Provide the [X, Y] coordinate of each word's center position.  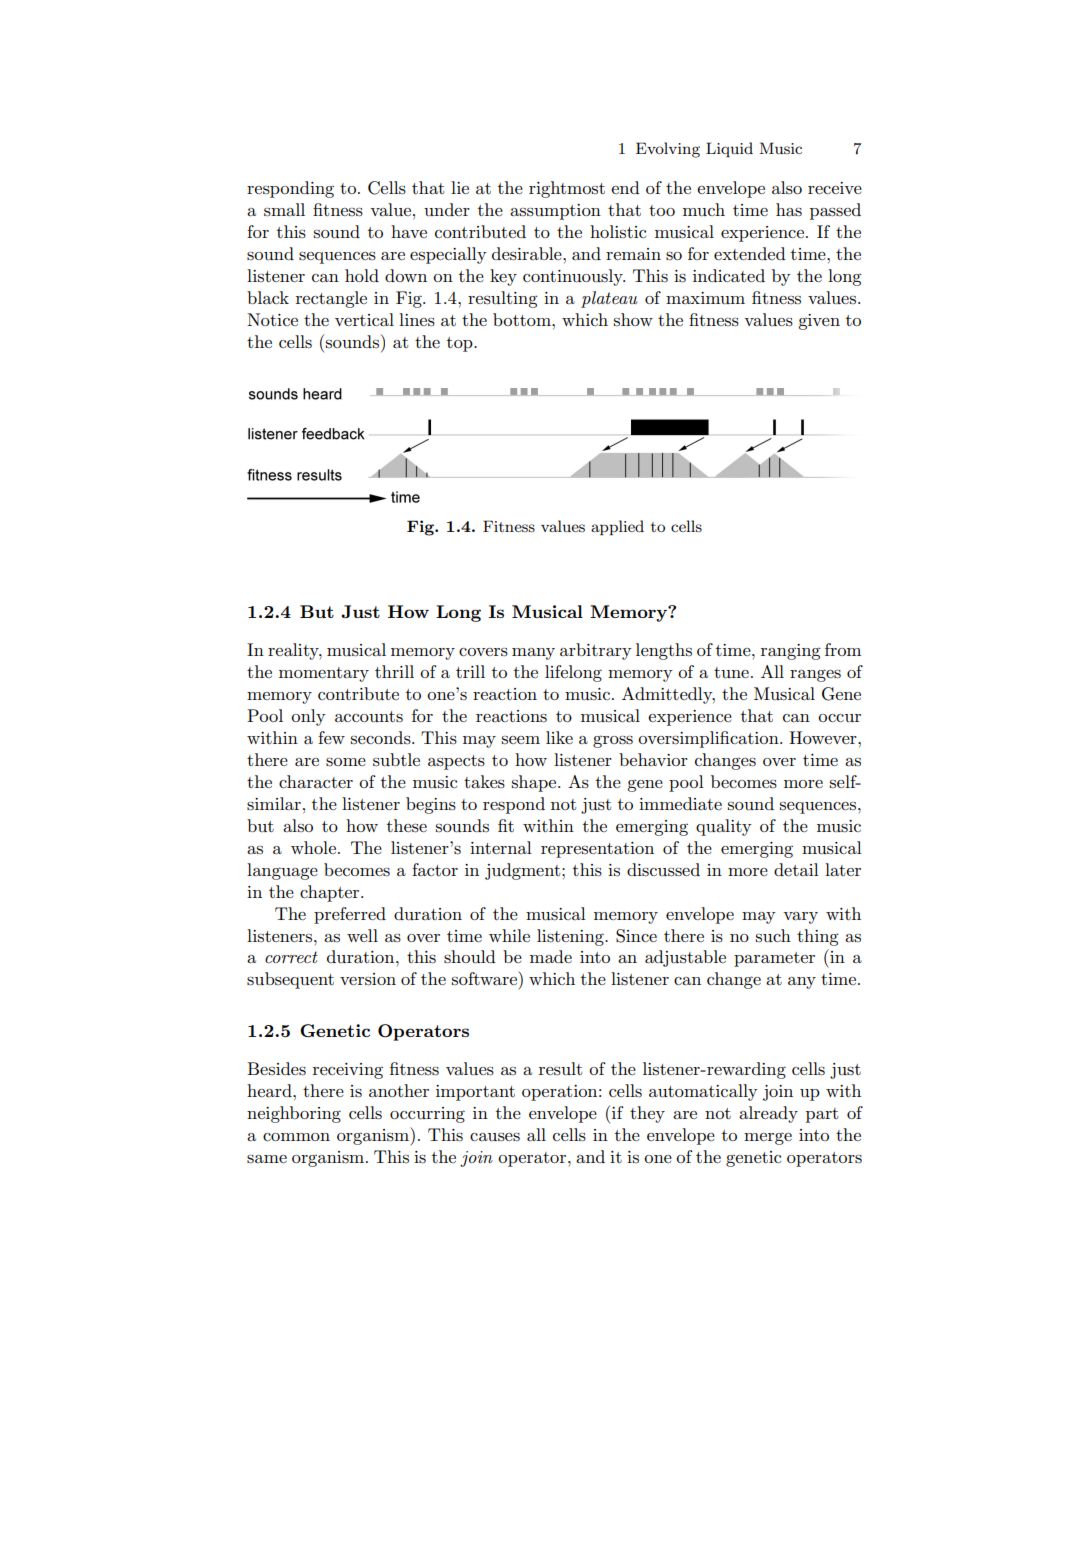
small [284, 210]
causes [495, 1137]
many [533, 654]
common [296, 1137]
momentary [324, 674]
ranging [791, 652]
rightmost [567, 189]
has [789, 210]
